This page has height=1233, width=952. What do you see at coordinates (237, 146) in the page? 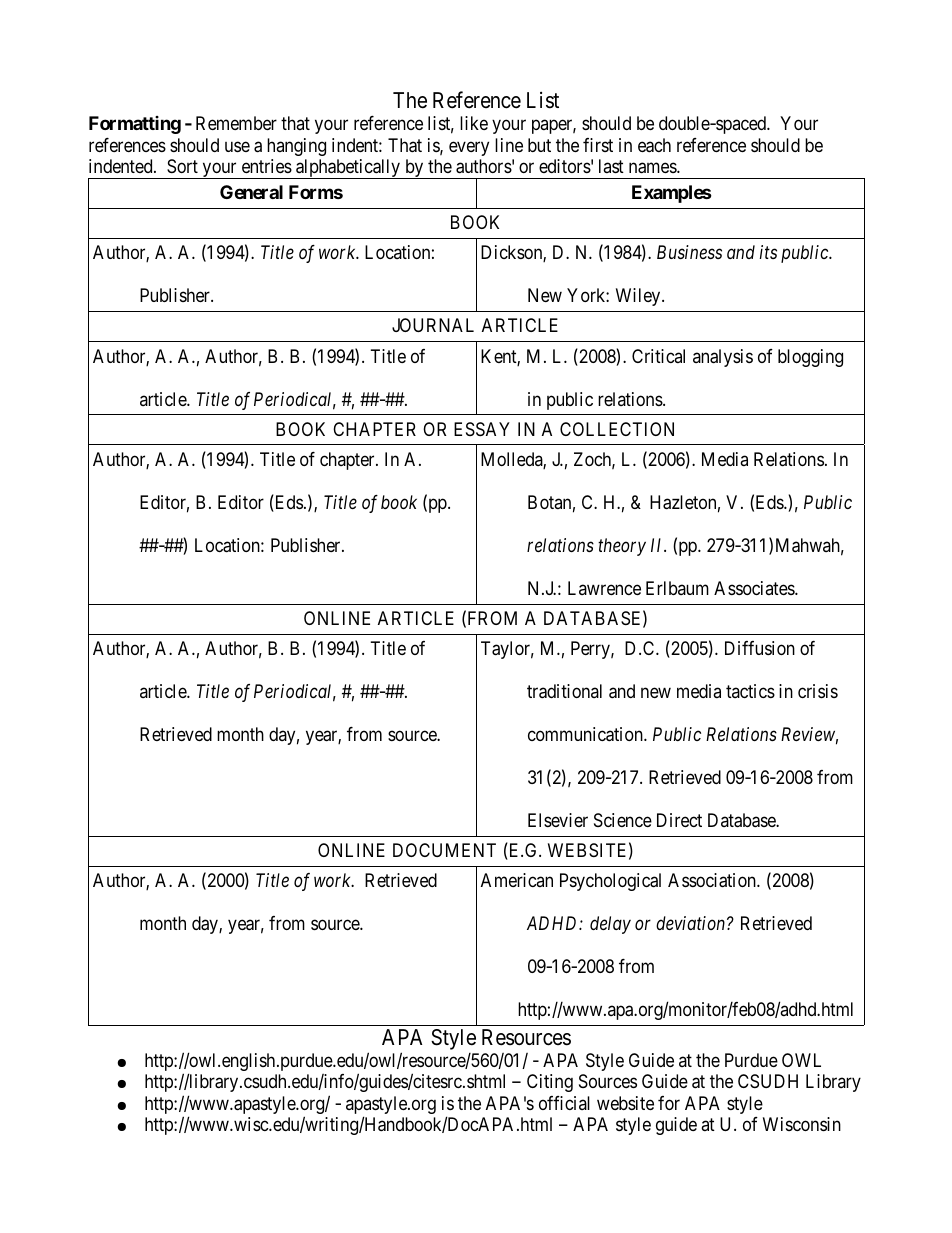
I see `use` at bounding box center [237, 146].
